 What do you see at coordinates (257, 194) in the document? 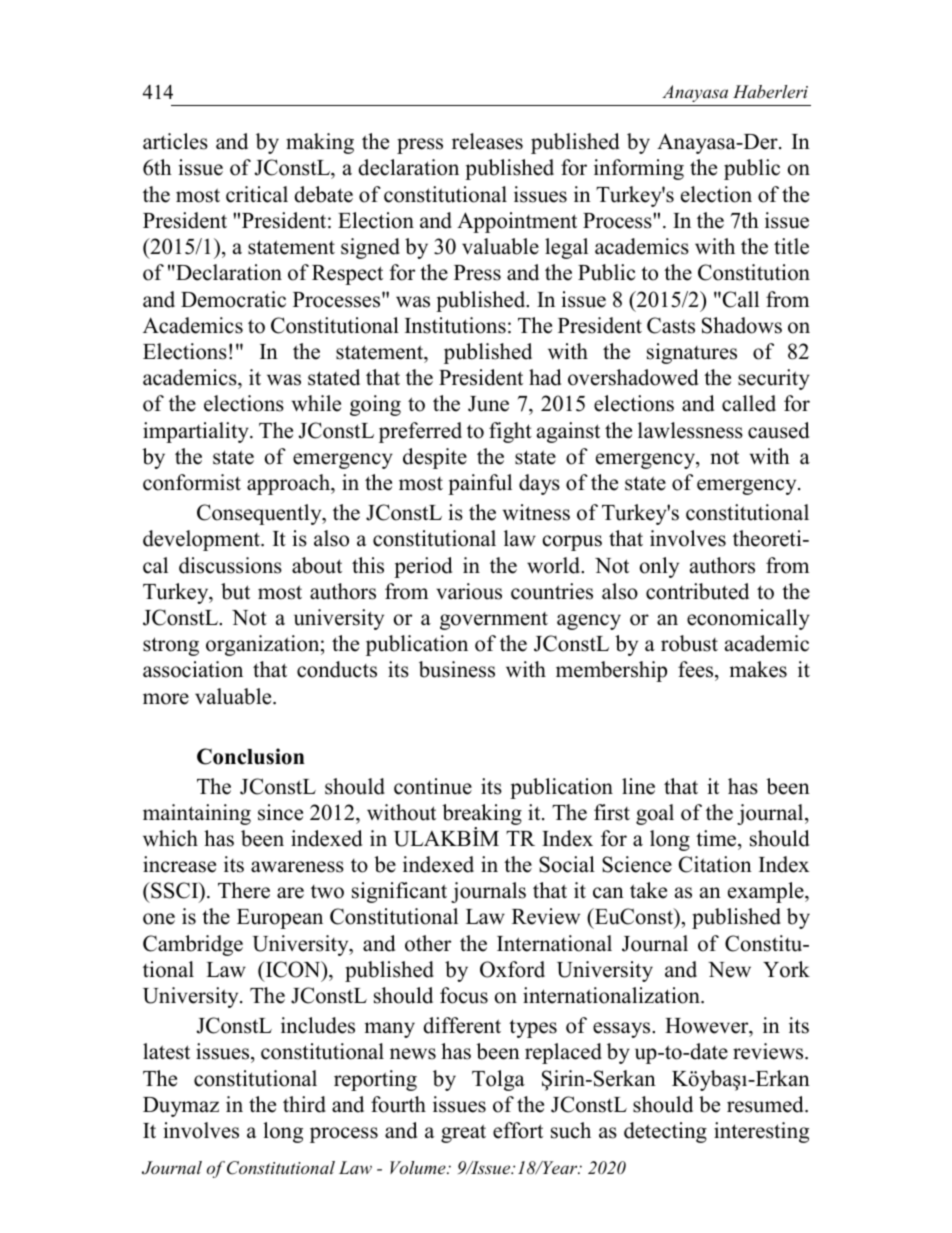
I see `critical` at bounding box center [257, 194].
